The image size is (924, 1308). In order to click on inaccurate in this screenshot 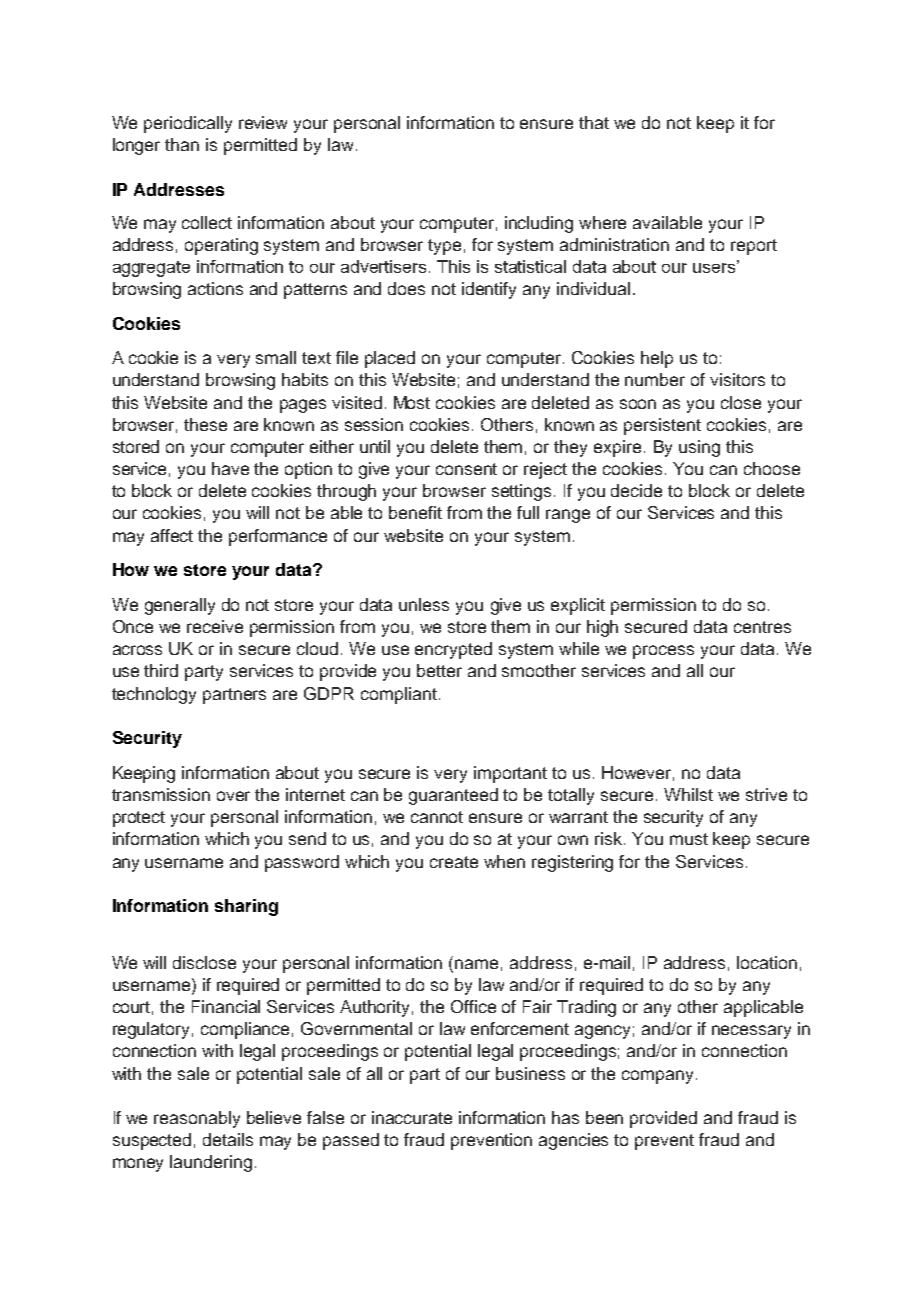, I will do `click(412, 1117)`.
